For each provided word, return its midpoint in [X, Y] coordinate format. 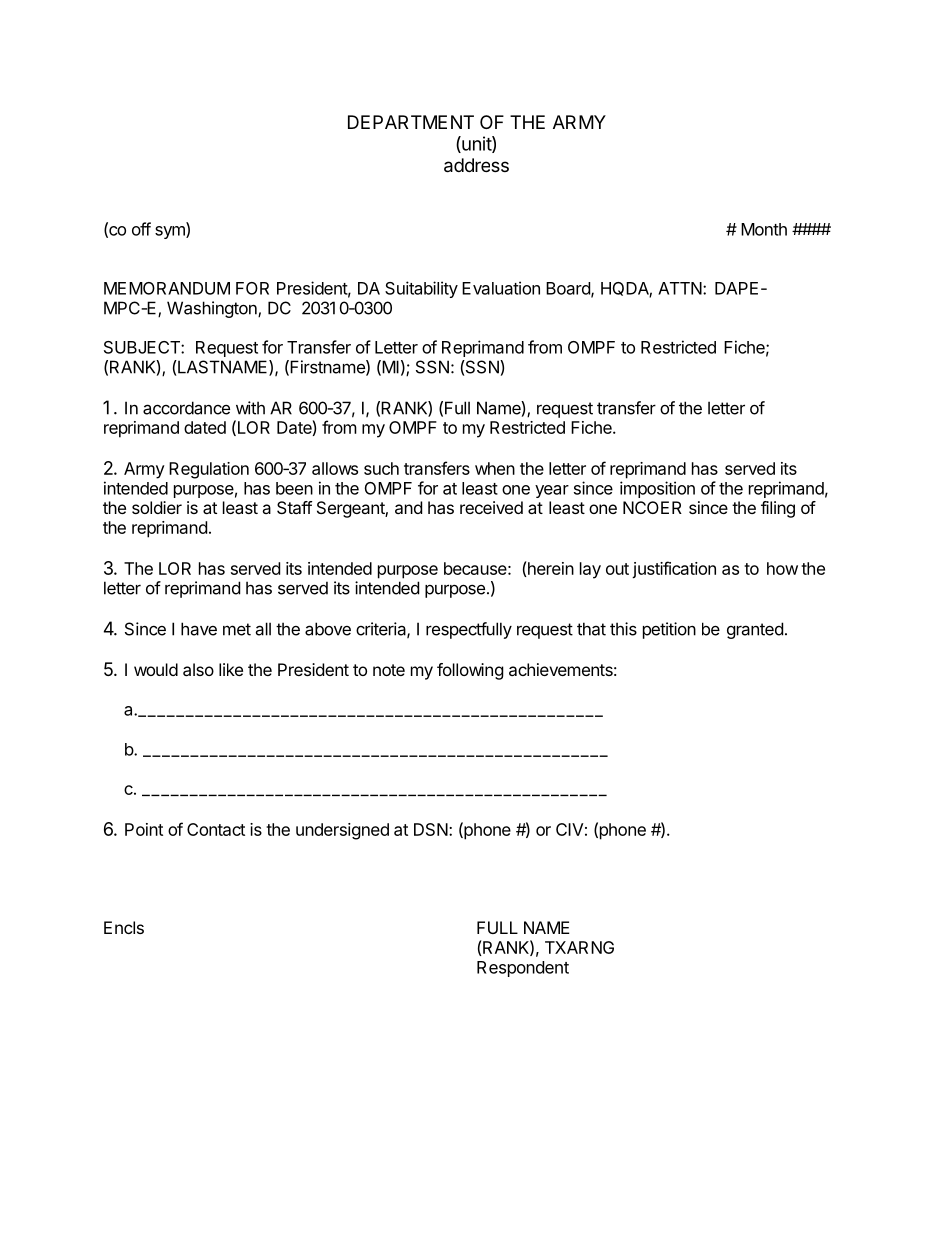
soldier [157, 507]
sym [171, 232]
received [491, 507]
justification [674, 570]
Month [764, 229]
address [476, 165]
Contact [216, 829]
